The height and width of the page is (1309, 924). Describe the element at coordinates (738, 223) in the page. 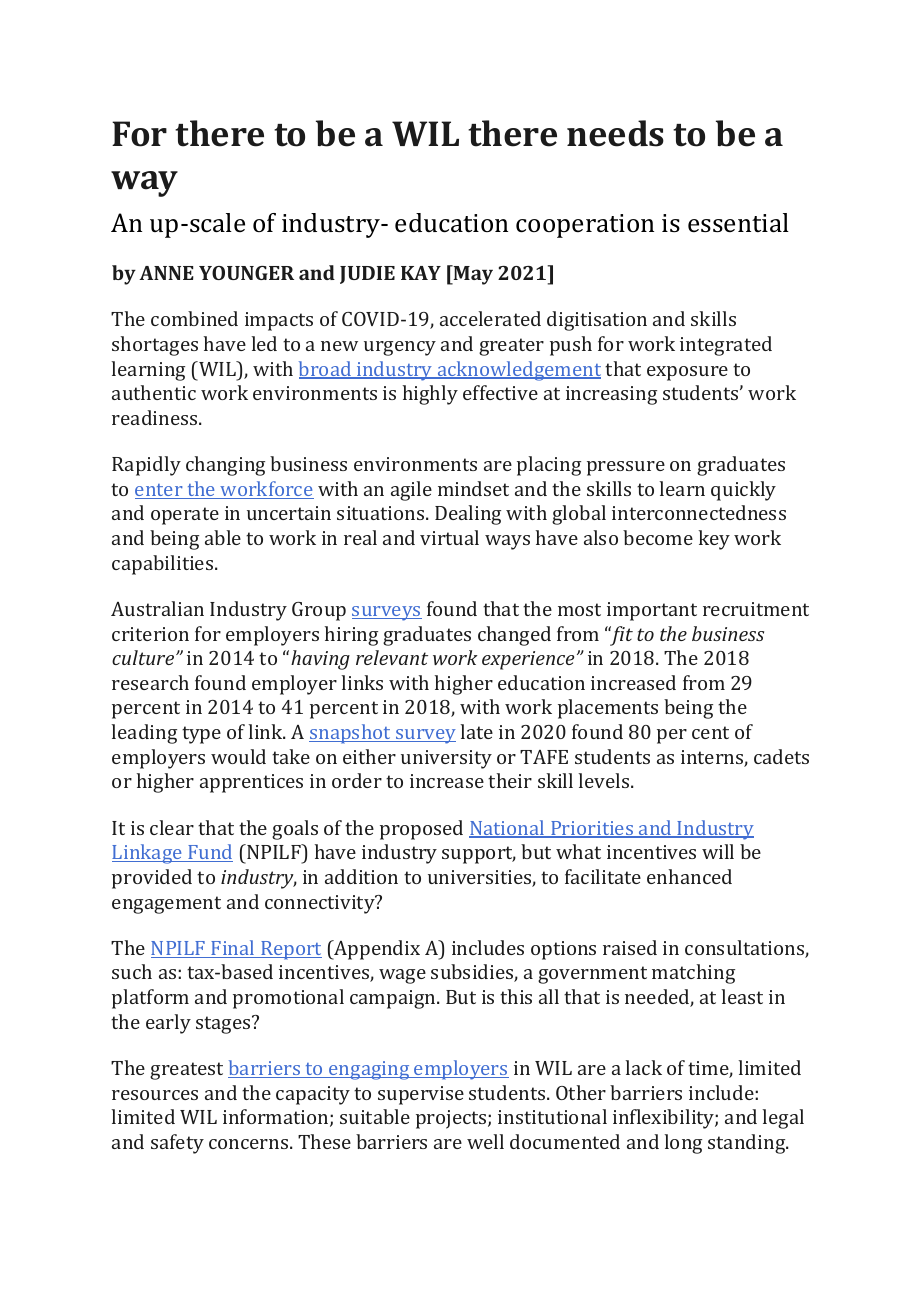

I see `essential` at that location.
